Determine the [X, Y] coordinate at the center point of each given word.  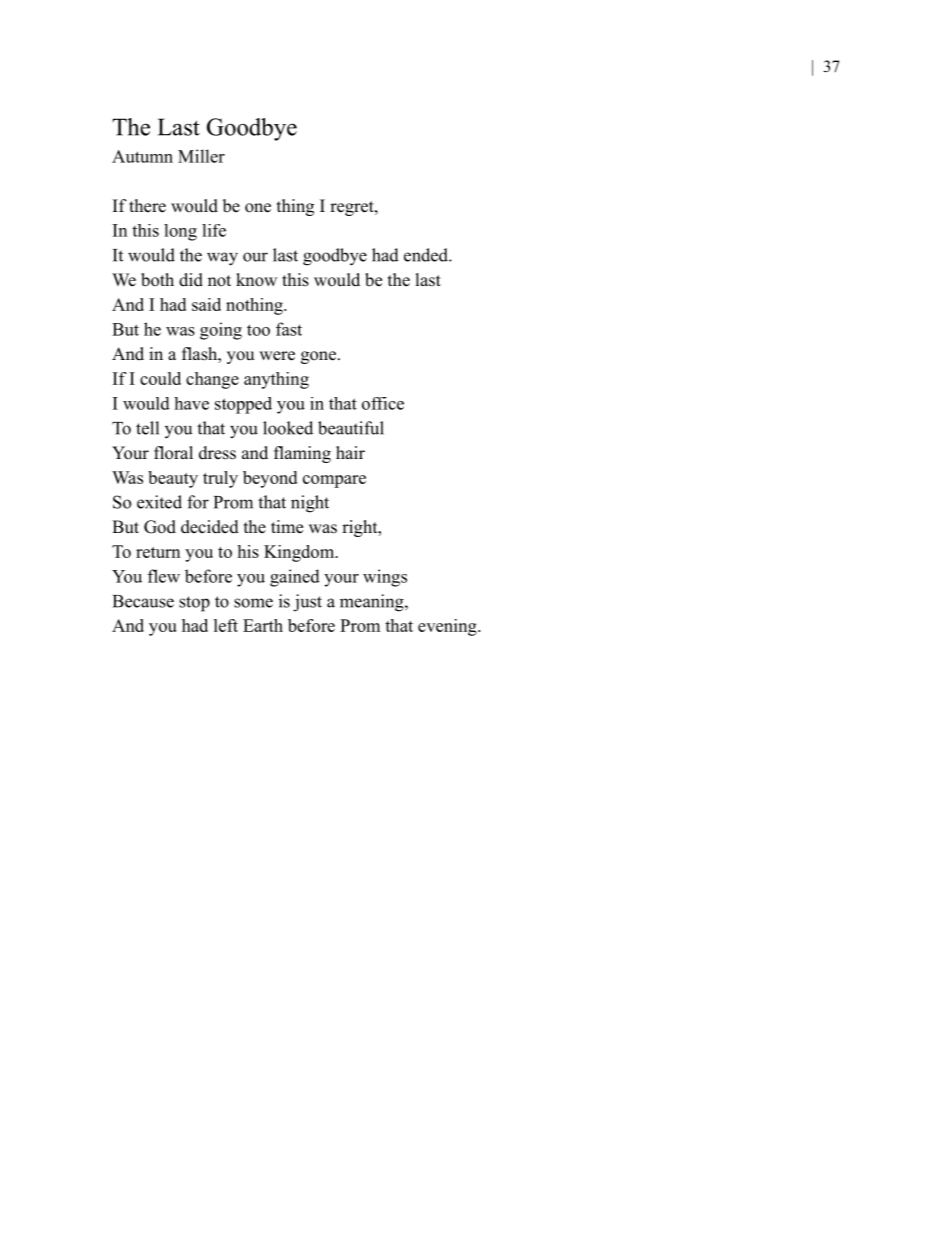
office [383, 403]
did [191, 280]
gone [318, 357]
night [310, 504]
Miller [201, 156]
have [191, 403]
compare [334, 481]
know [256, 280]
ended [427, 255]
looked [288, 428]
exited [159, 502]
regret [353, 208]
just [307, 603]
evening [448, 627]
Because [143, 601]
